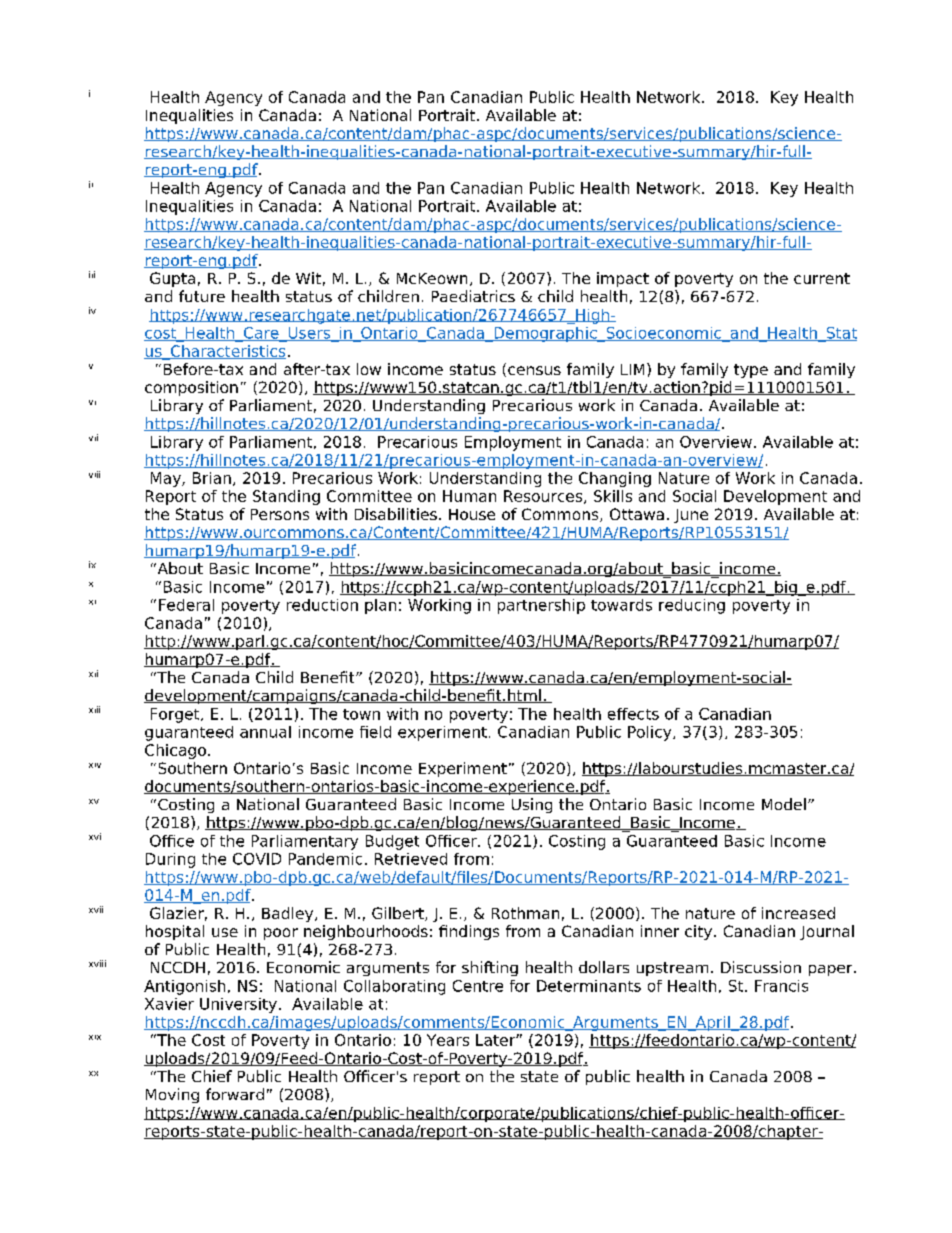 The width and height of the screenshot is (952, 1233). Describe the element at coordinates (473, 296) in the screenshot. I see `Paediatrics` at that location.
